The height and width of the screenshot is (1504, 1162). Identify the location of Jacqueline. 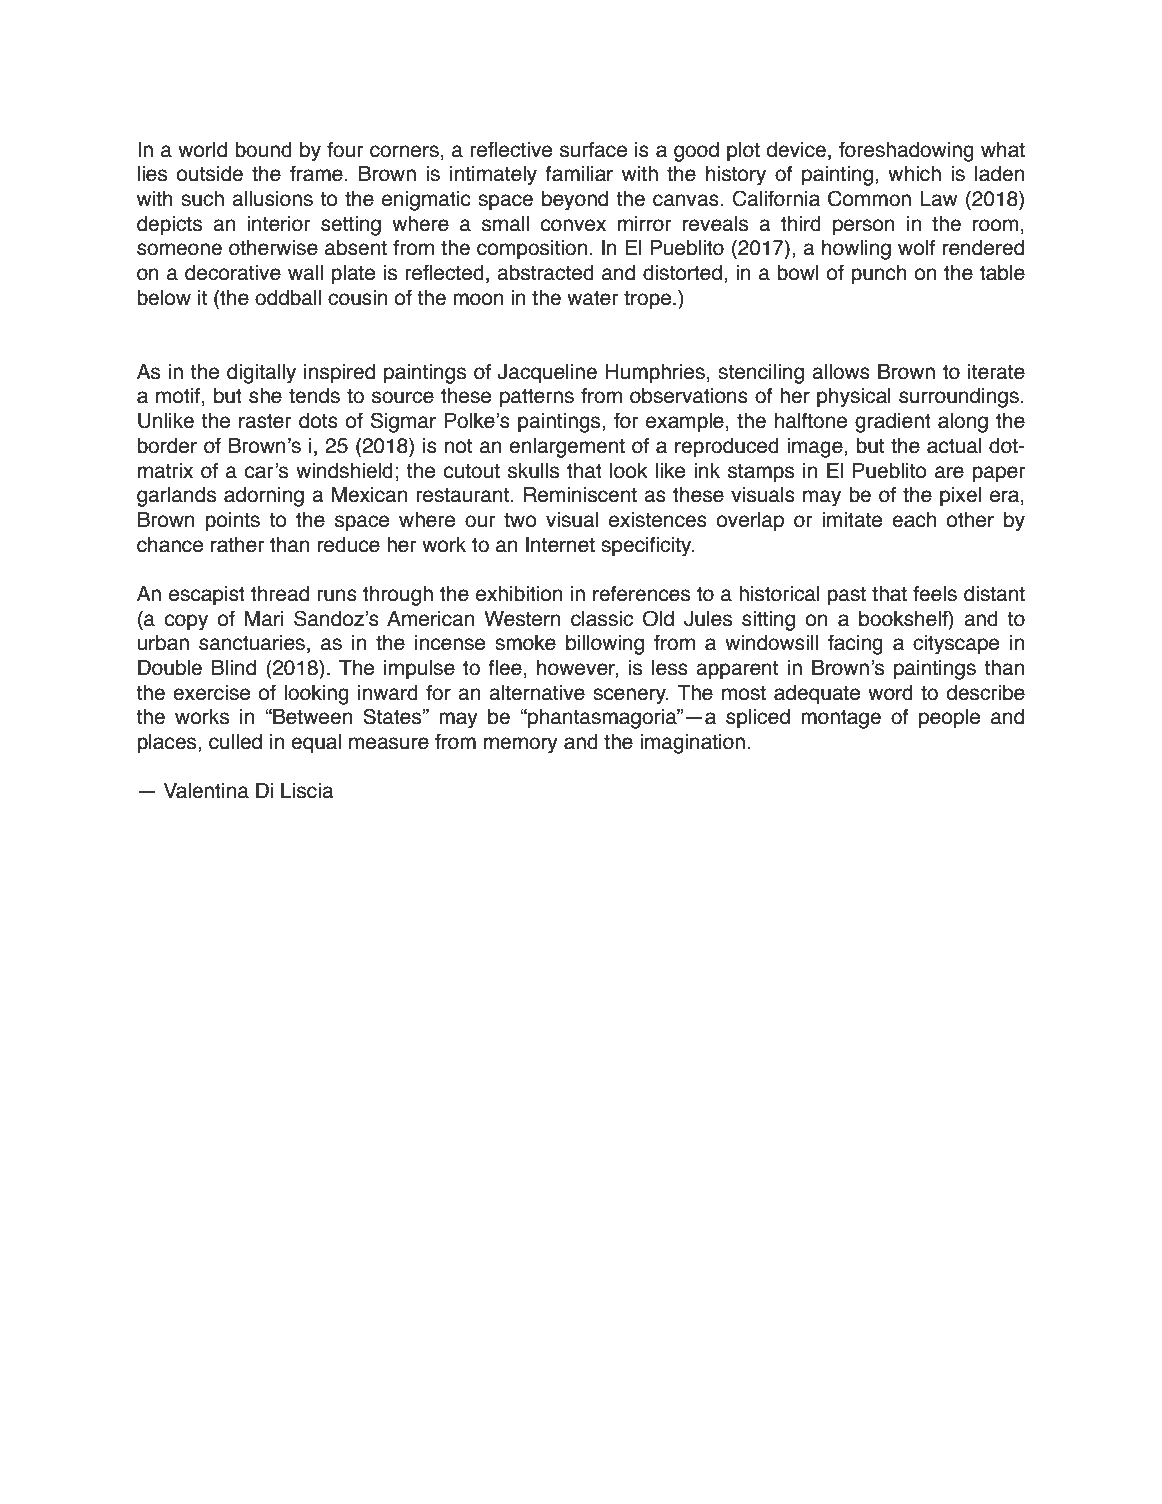
(547, 374).
